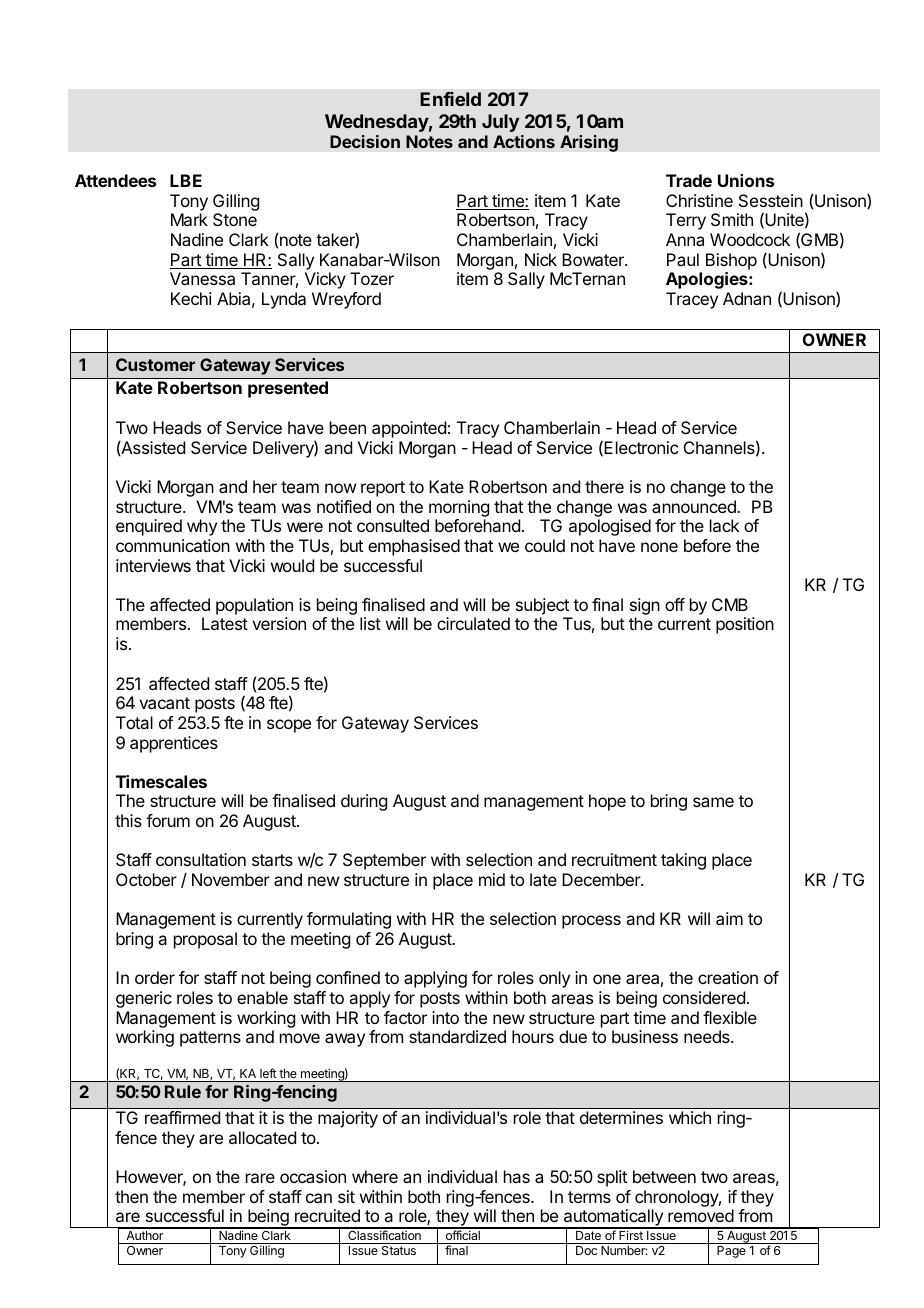 Image resolution: width=924 pixels, height=1308 pixels. Describe the element at coordinates (450, 99) in the screenshot. I see `Enfield` at that location.
